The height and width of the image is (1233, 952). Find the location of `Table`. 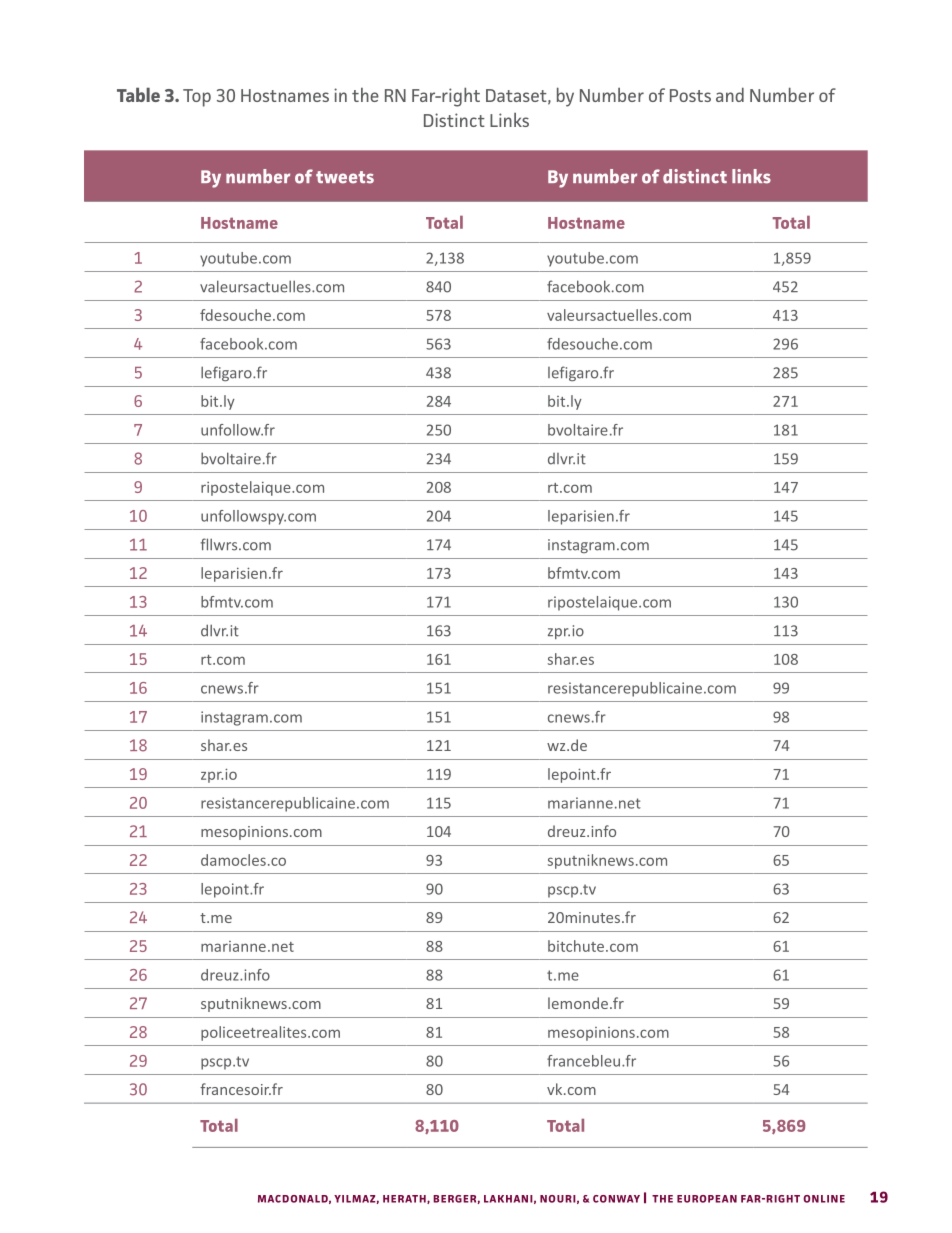

Table is located at coordinates (138, 94).
